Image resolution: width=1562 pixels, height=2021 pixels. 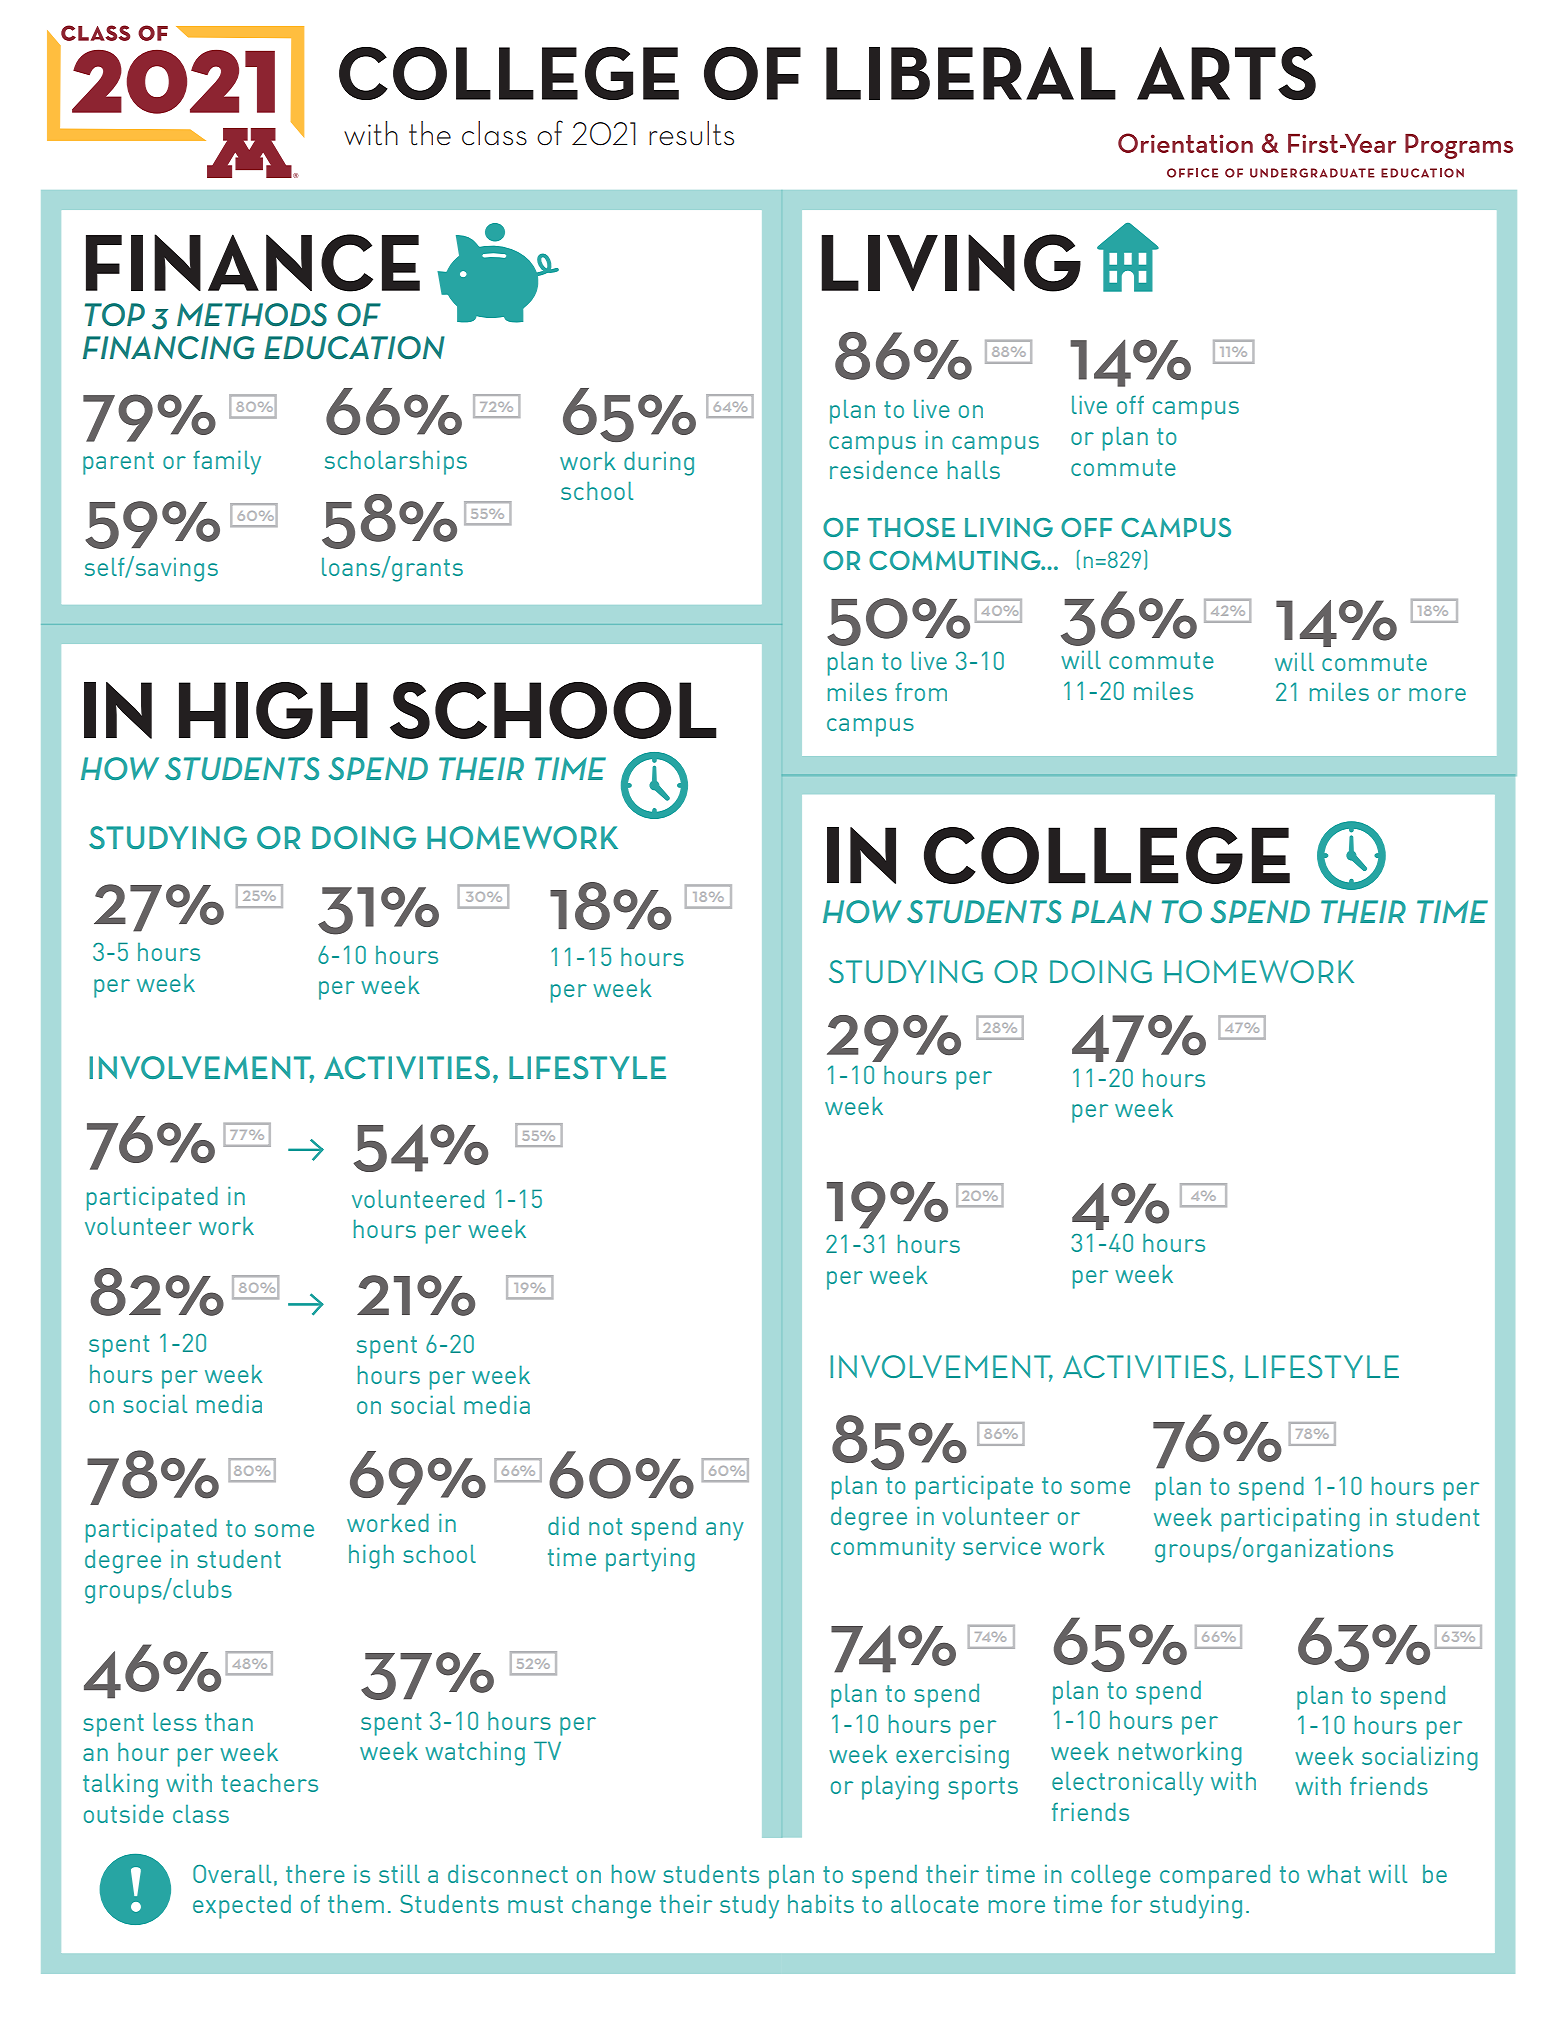 I want to click on scholarships, so click(x=396, y=462).
